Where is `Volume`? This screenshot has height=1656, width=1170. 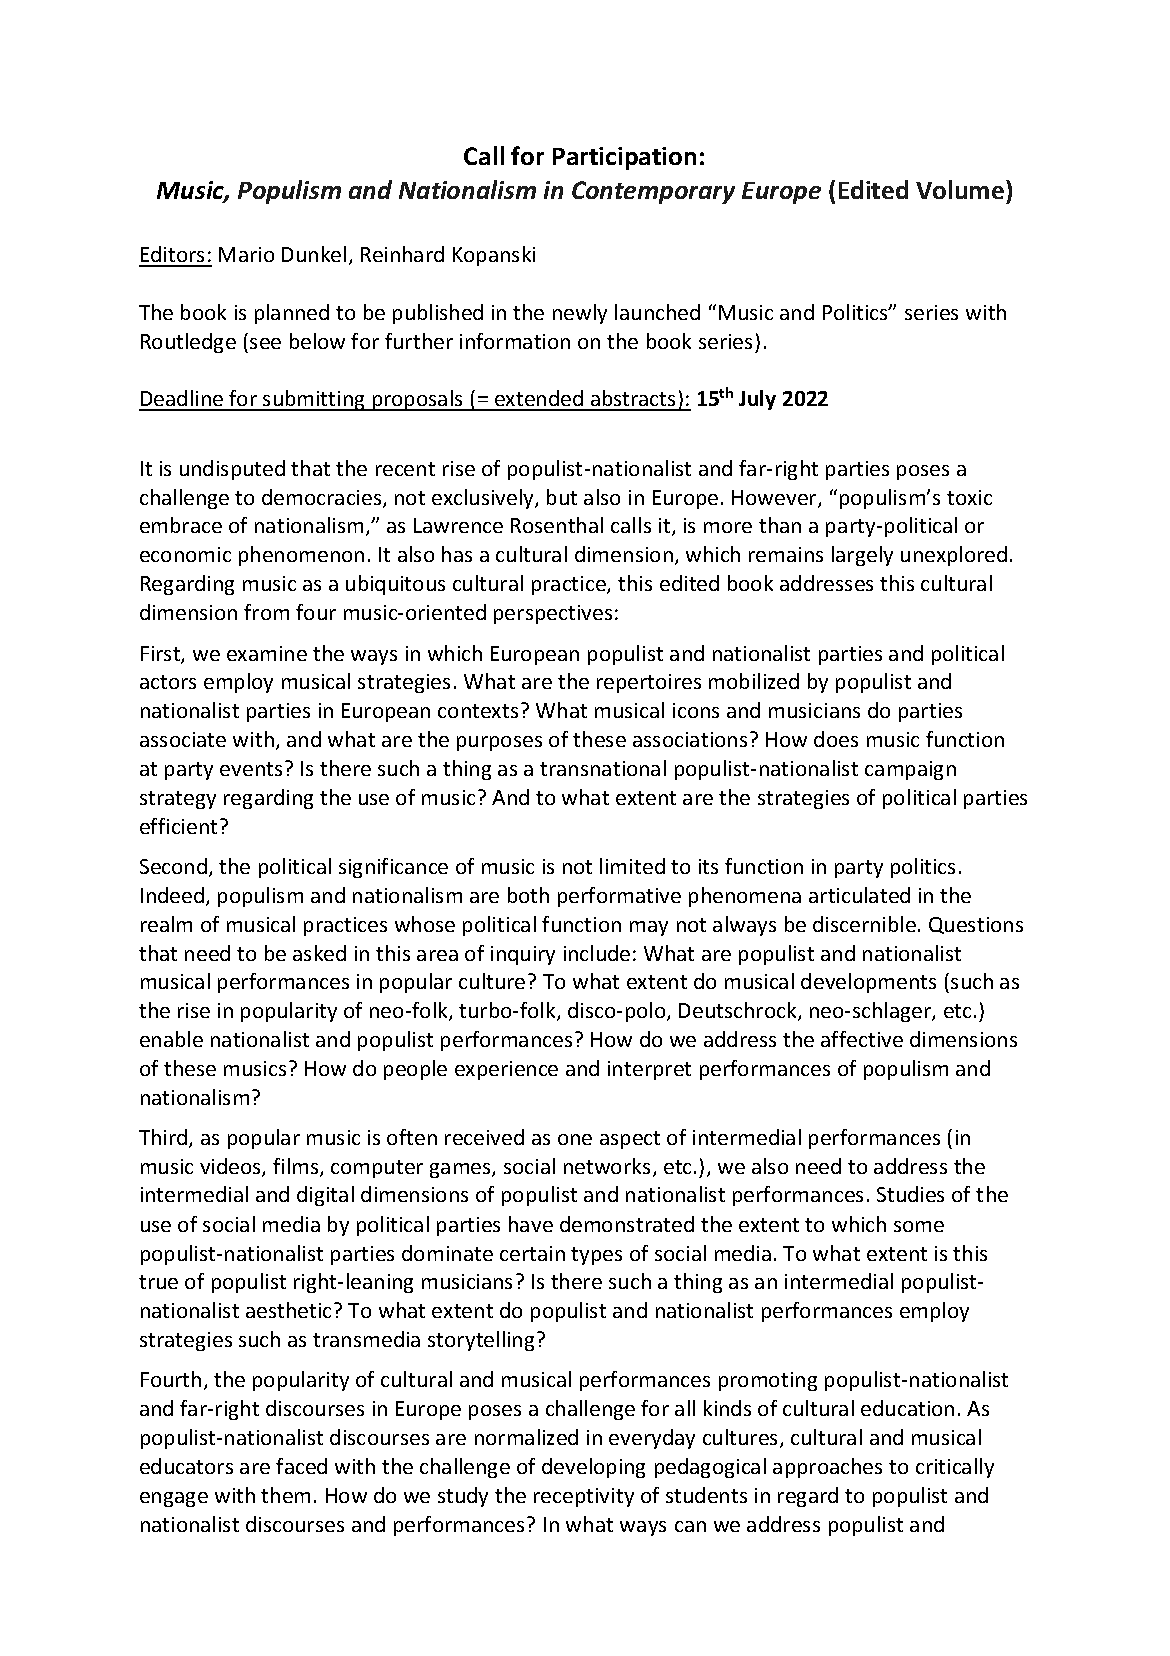
Volume is located at coordinates (961, 189).
